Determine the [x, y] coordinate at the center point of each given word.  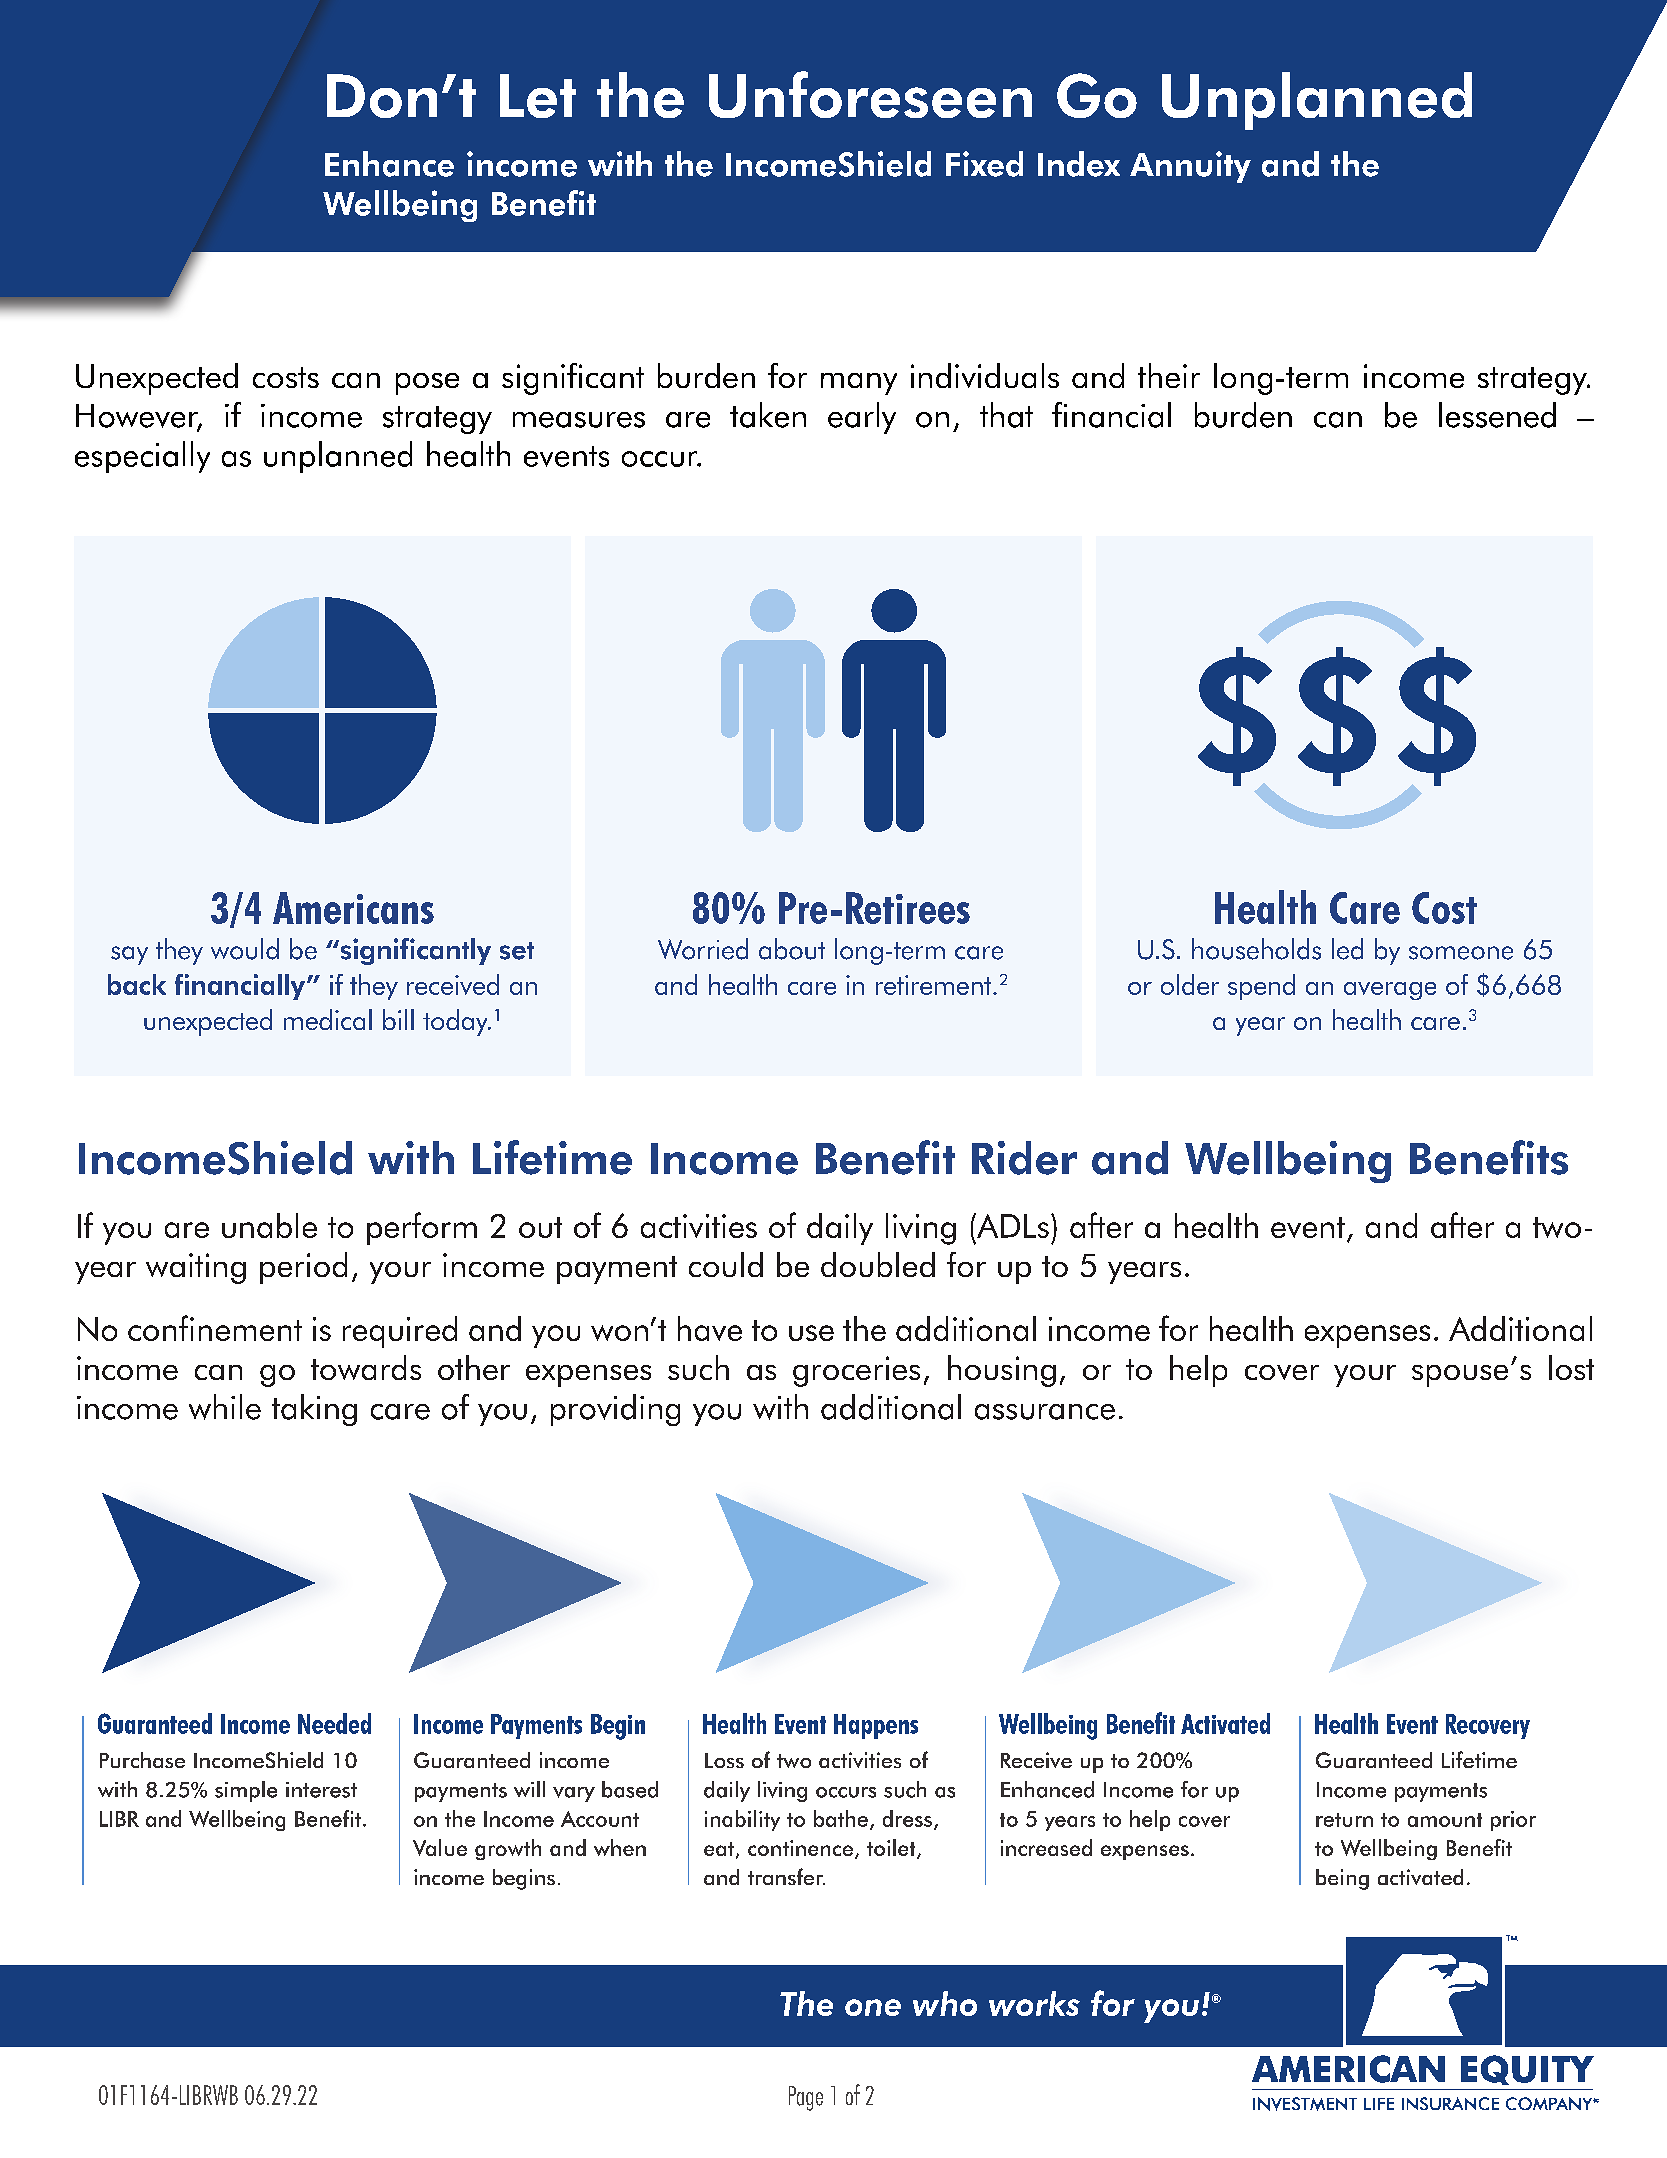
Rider [1024, 1158]
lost [1571, 1367]
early [862, 418]
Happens [876, 1726]
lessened [1497, 415]
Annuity [1190, 167]
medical [328, 1019]
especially [142, 457]
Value [440, 1847]
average [1390, 991]
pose [427, 384]
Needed [334, 1723]
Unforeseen [870, 94]
